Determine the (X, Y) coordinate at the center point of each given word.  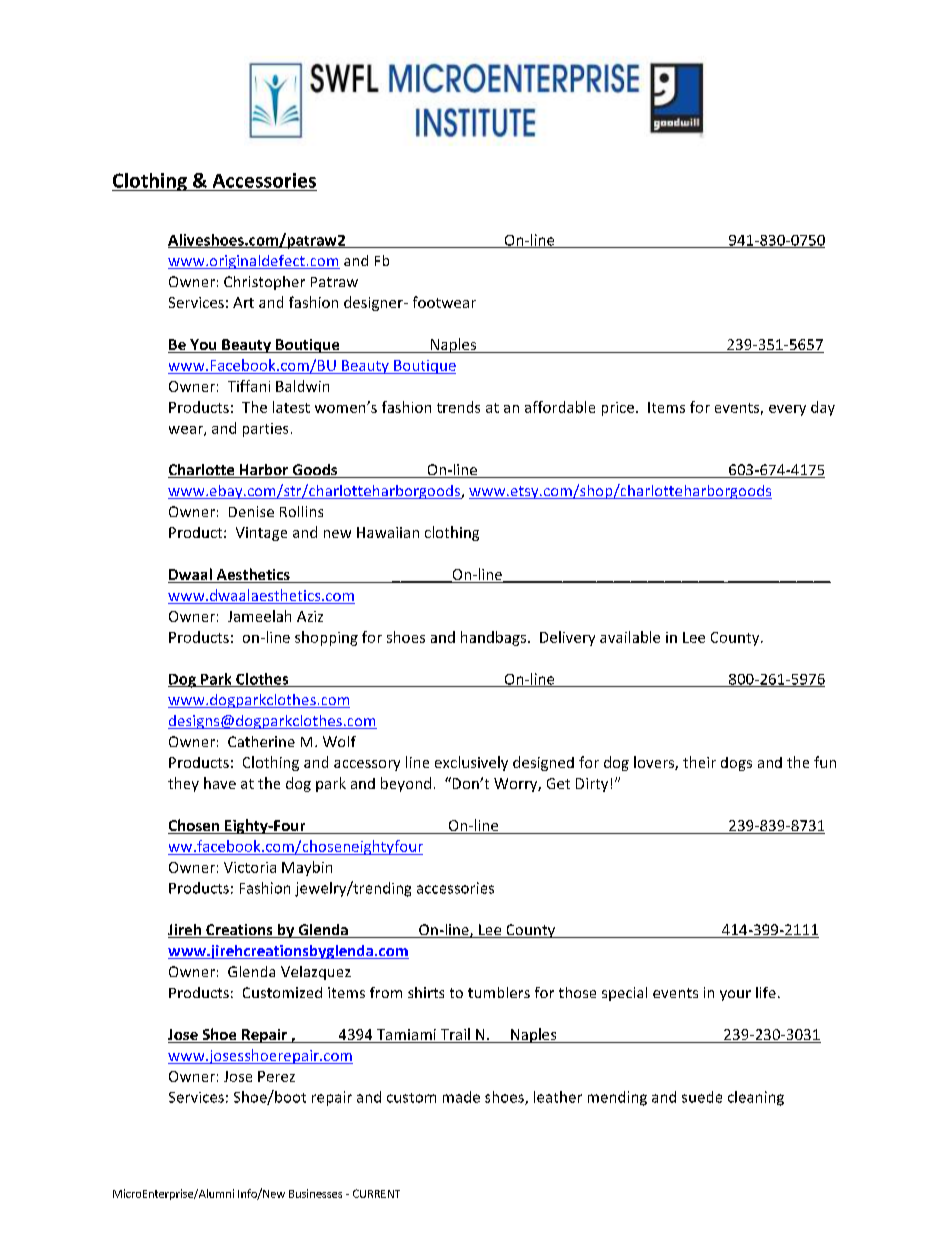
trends (458, 407)
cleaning (756, 1098)
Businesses (315, 1193)
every (787, 410)
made (461, 1097)
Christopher (264, 283)
